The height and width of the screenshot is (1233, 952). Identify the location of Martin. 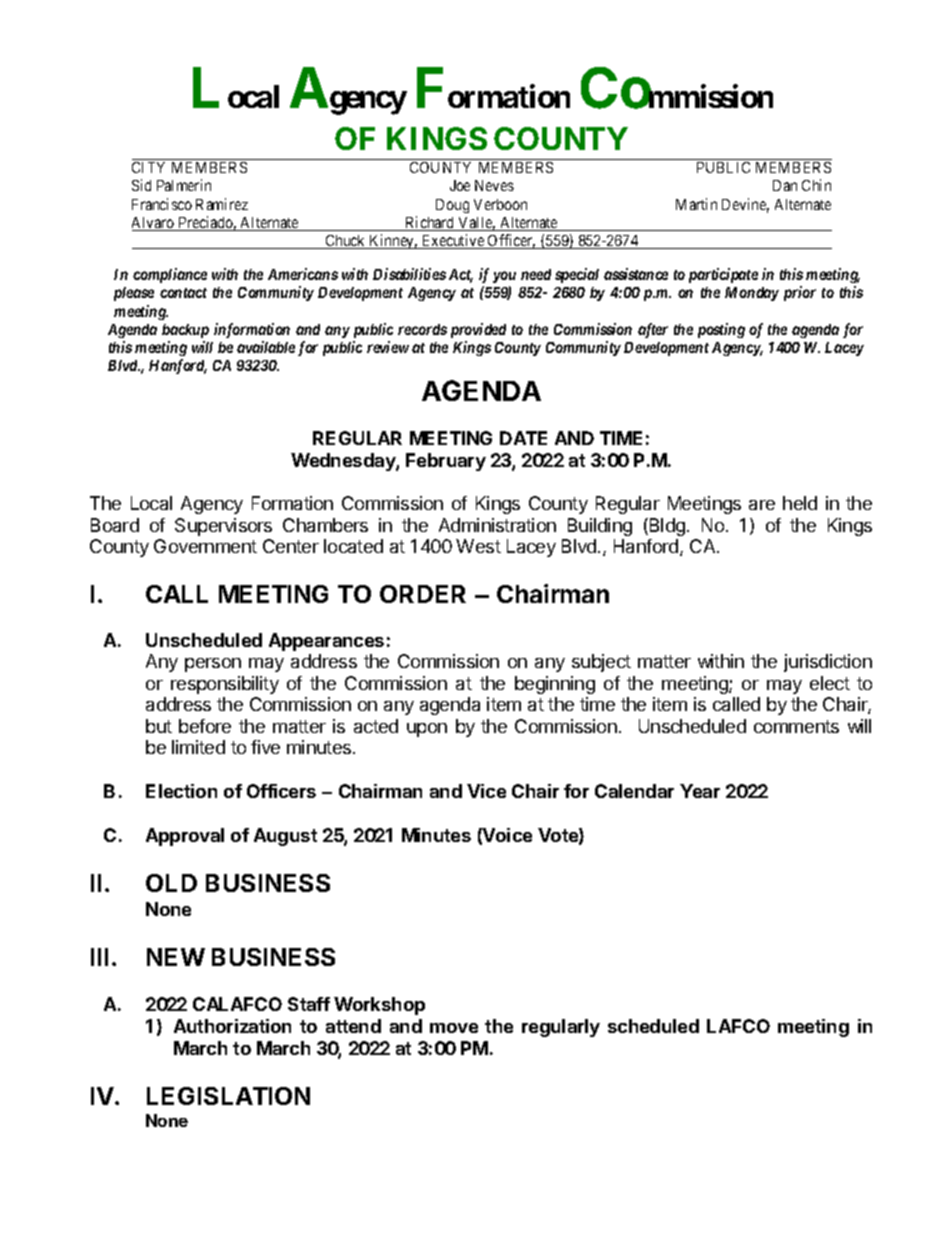
(696, 204).
